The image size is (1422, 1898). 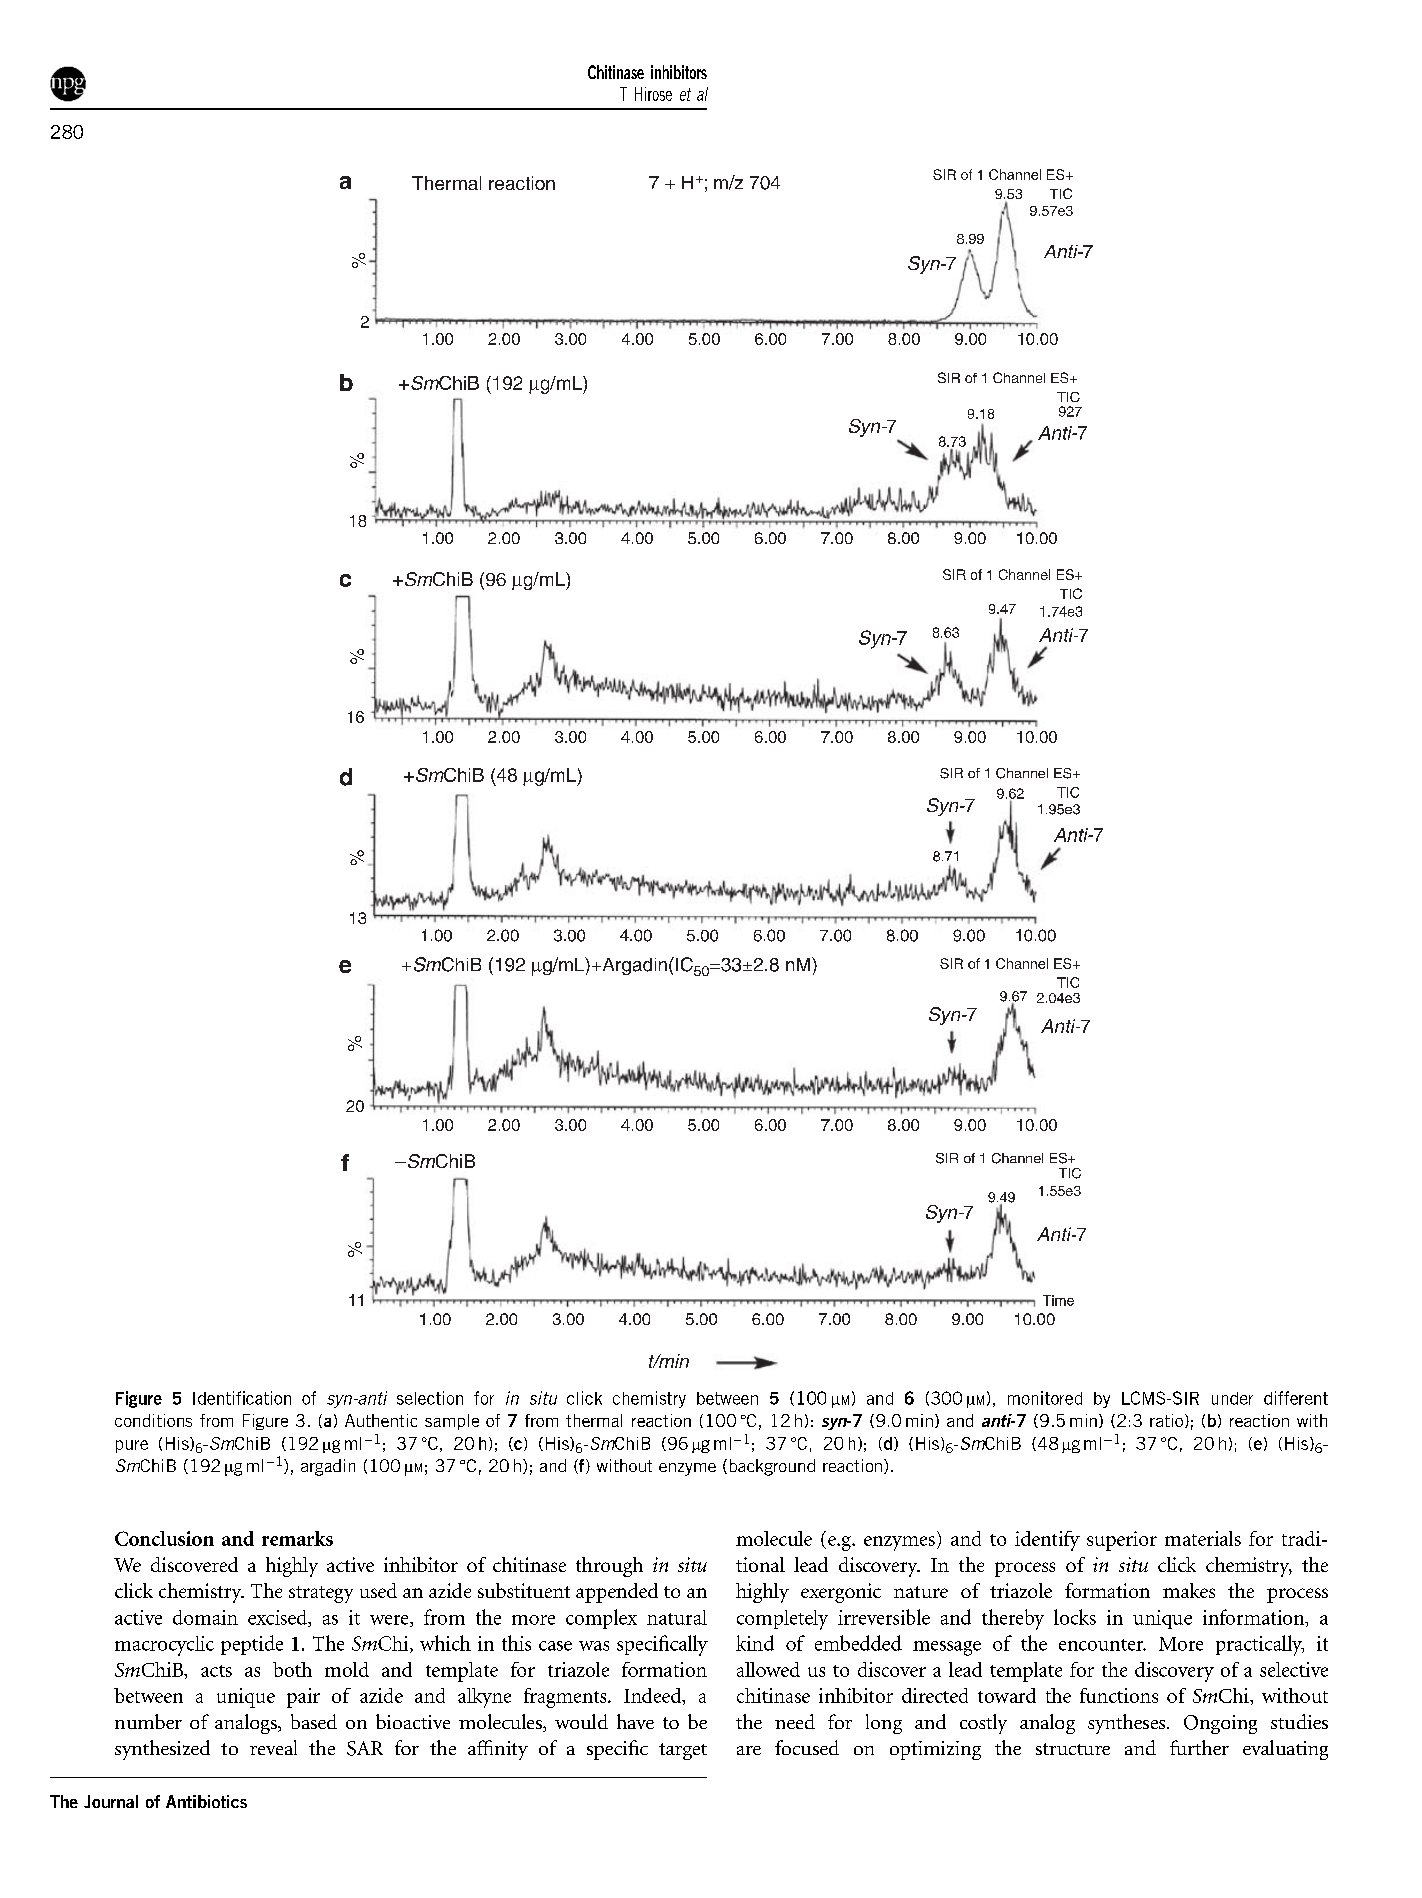 What do you see at coordinates (1166, 1420) in the screenshot?
I see `ratio` at bounding box center [1166, 1420].
